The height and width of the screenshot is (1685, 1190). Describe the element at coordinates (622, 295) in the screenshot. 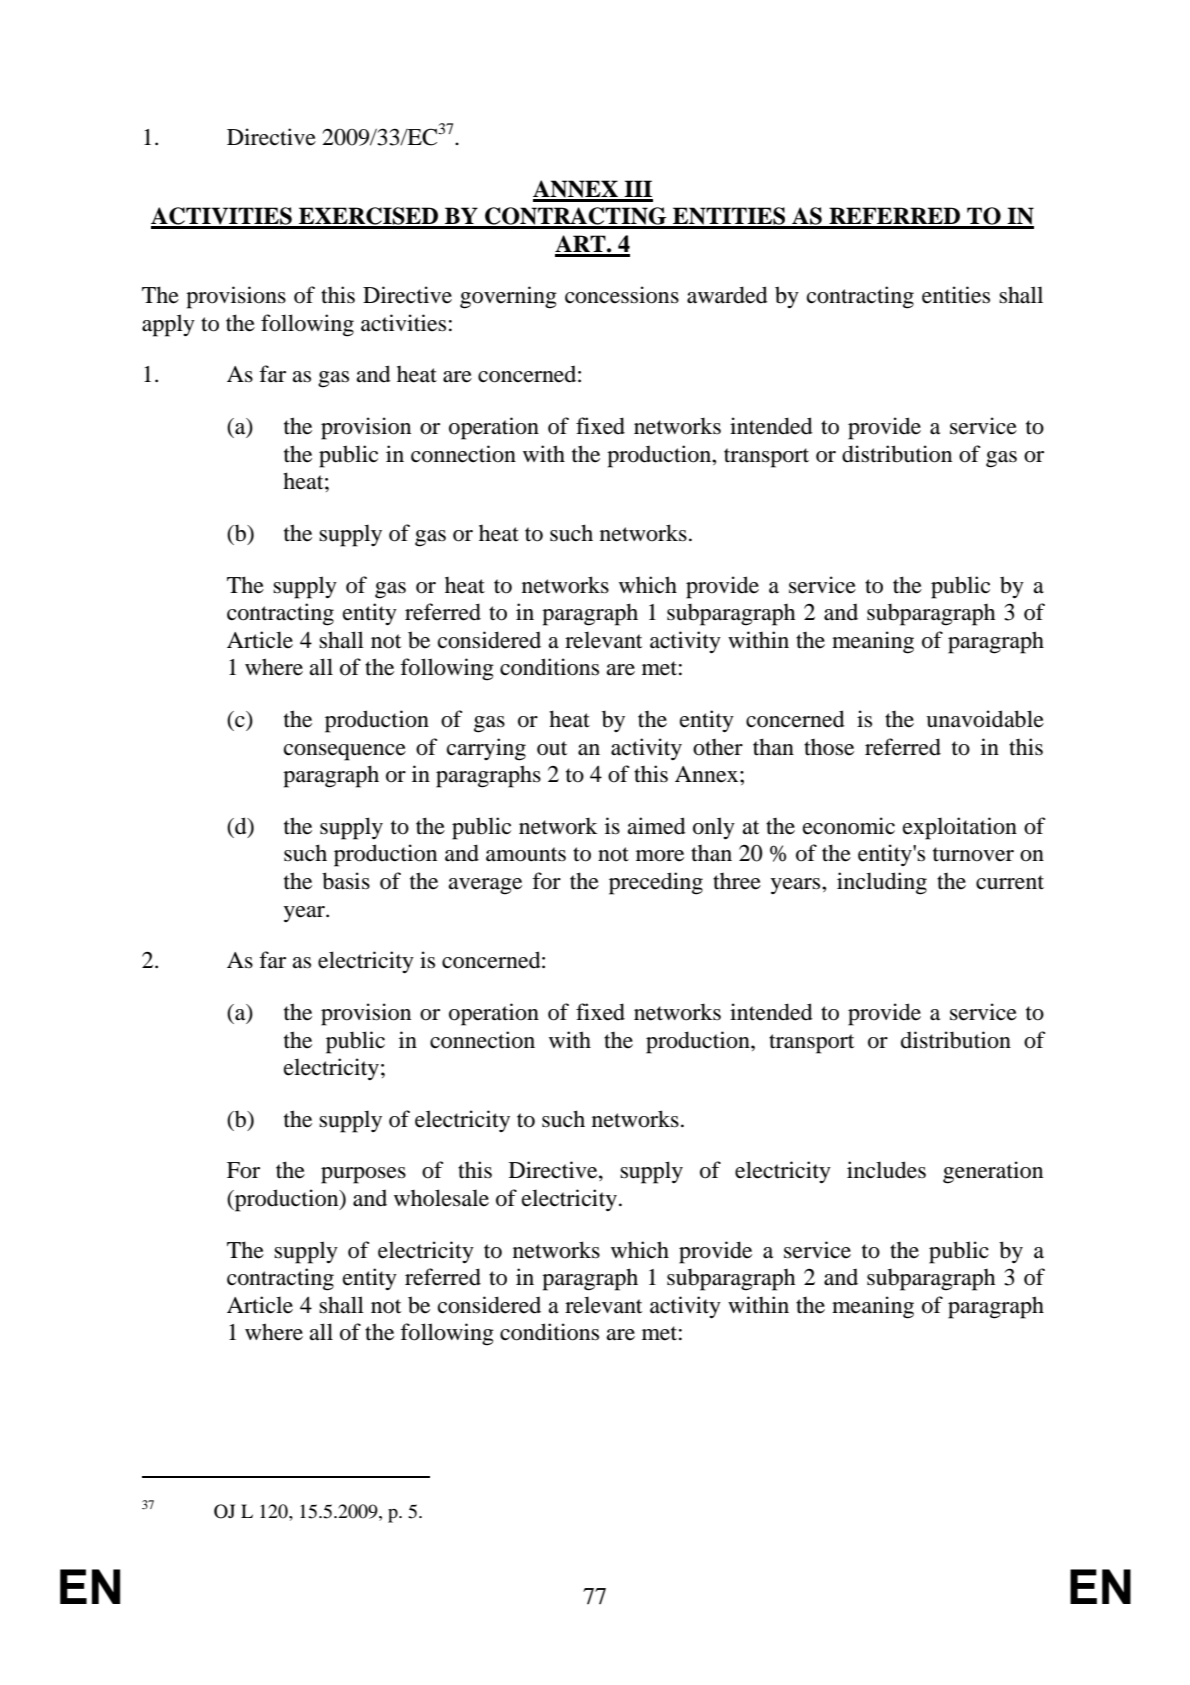

I see `concessions` at that location.
